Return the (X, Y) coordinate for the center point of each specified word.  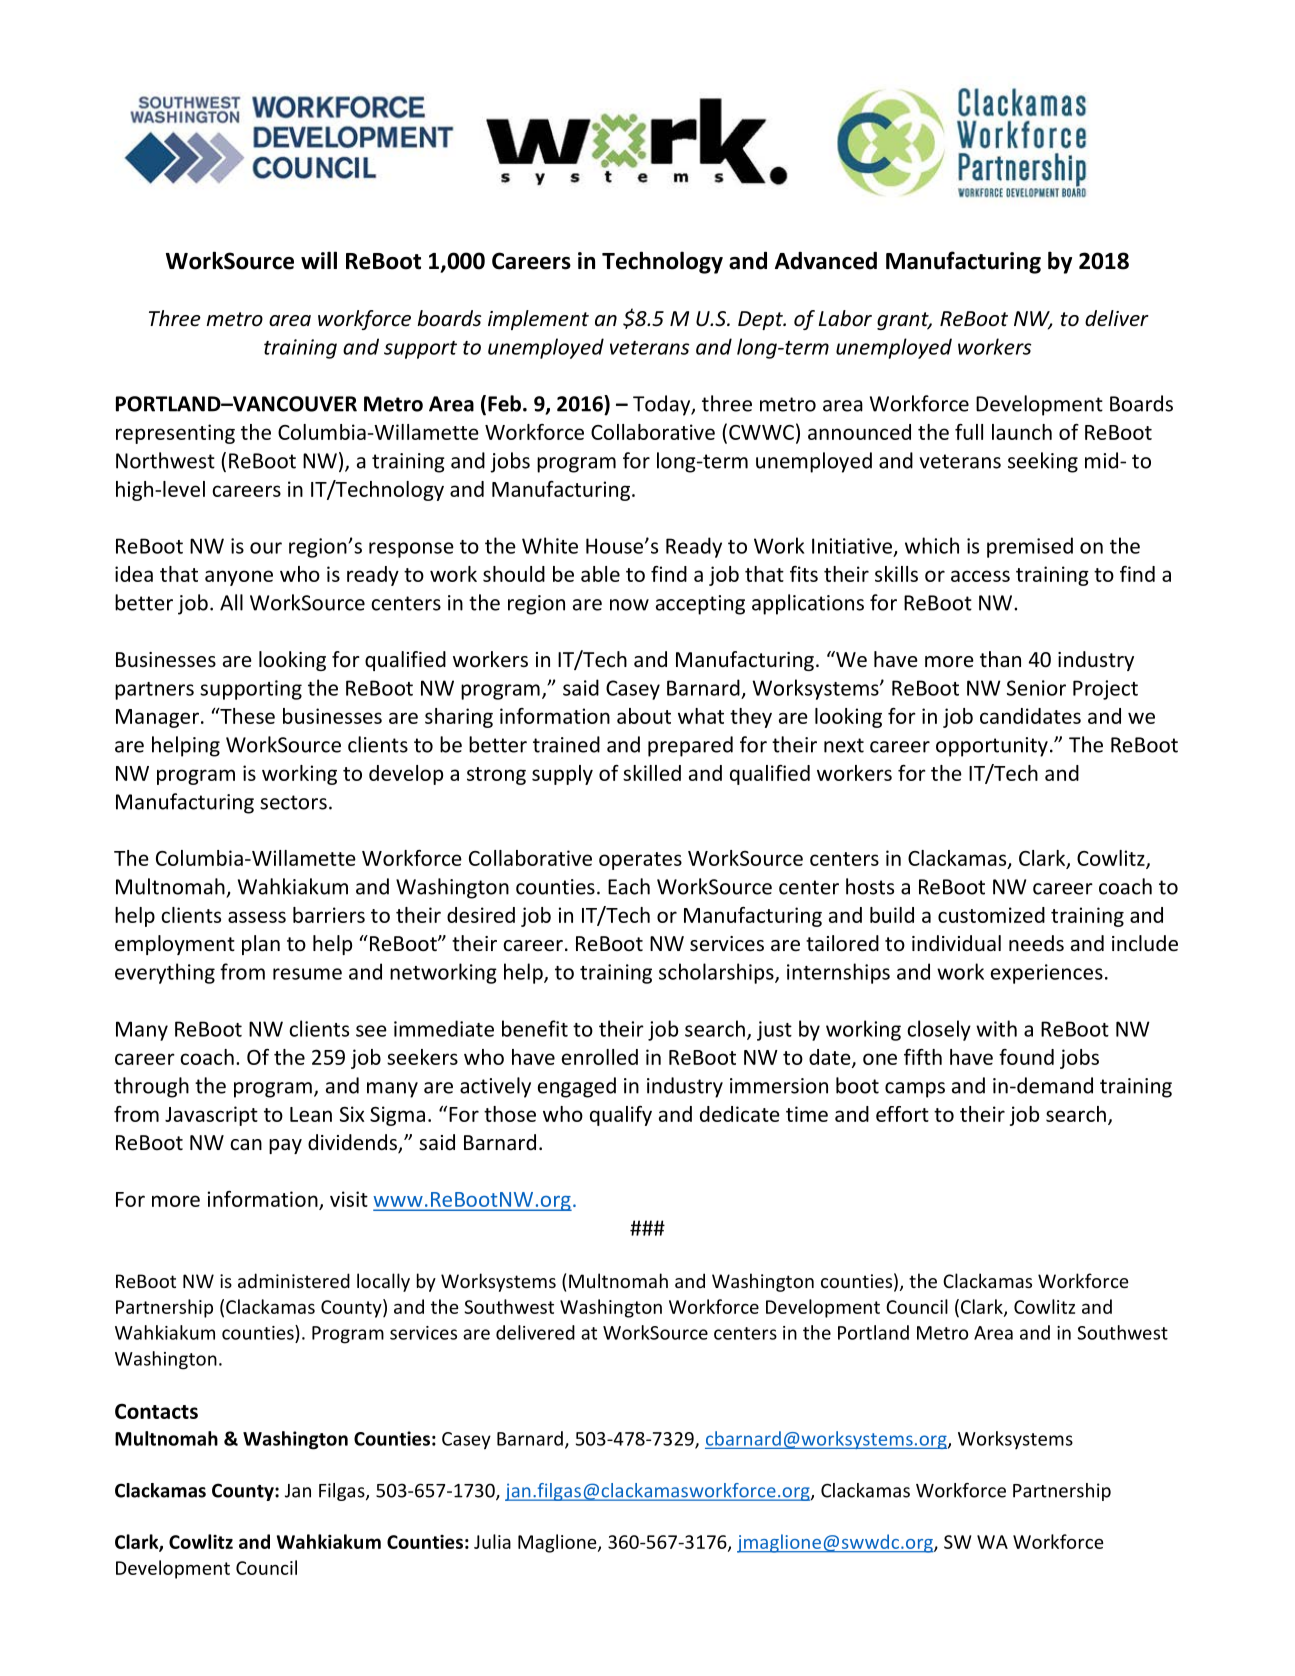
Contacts (156, 1411)
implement (538, 320)
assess (257, 917)
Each (629, 886)
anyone (239, 578)
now (629, 605)
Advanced (826, 260)
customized (991, 915)
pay (285, 1146)
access (980, 576)
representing (175, 434)
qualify (621, 1116)
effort (902, 1114)
